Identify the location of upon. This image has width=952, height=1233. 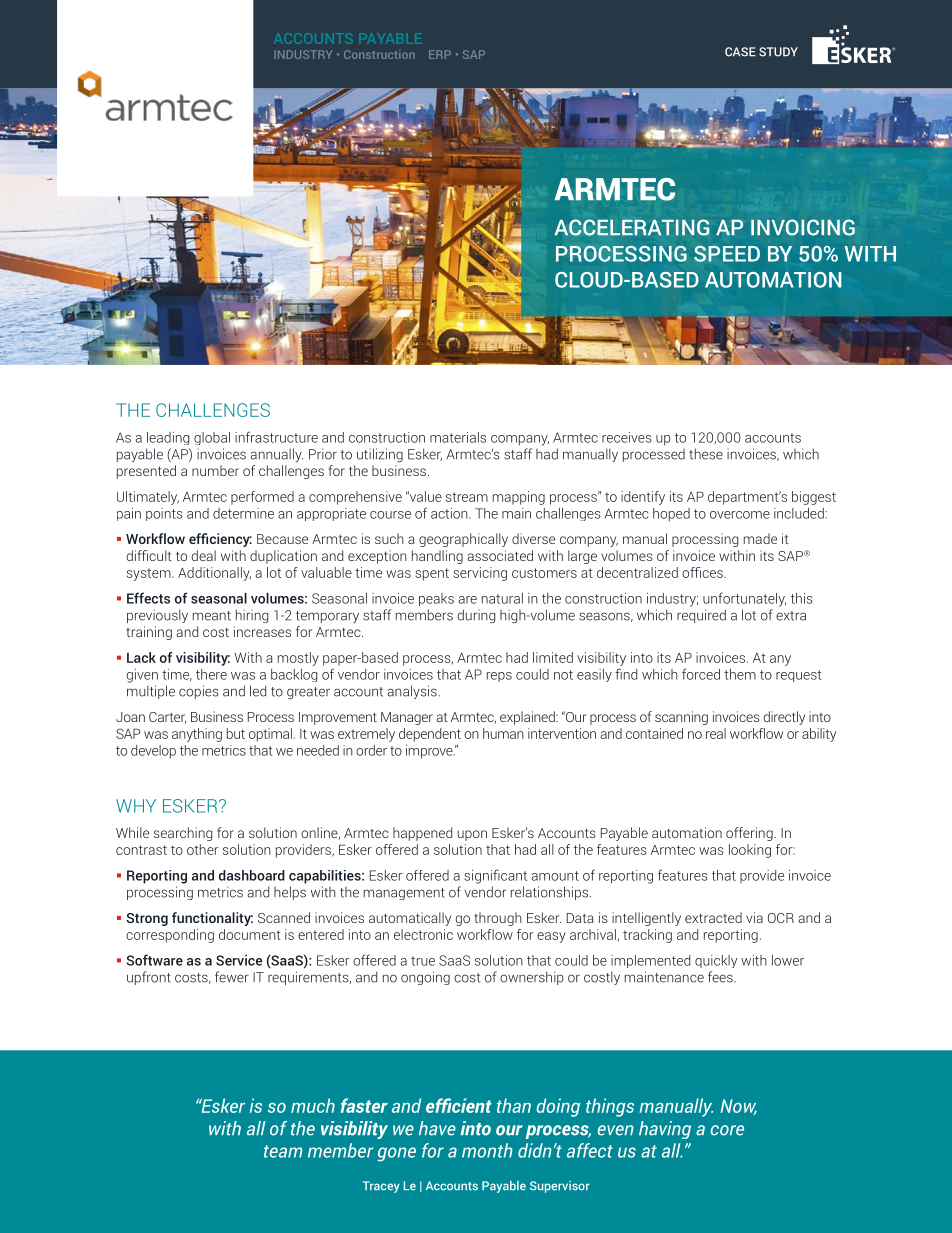
(472, 835).
